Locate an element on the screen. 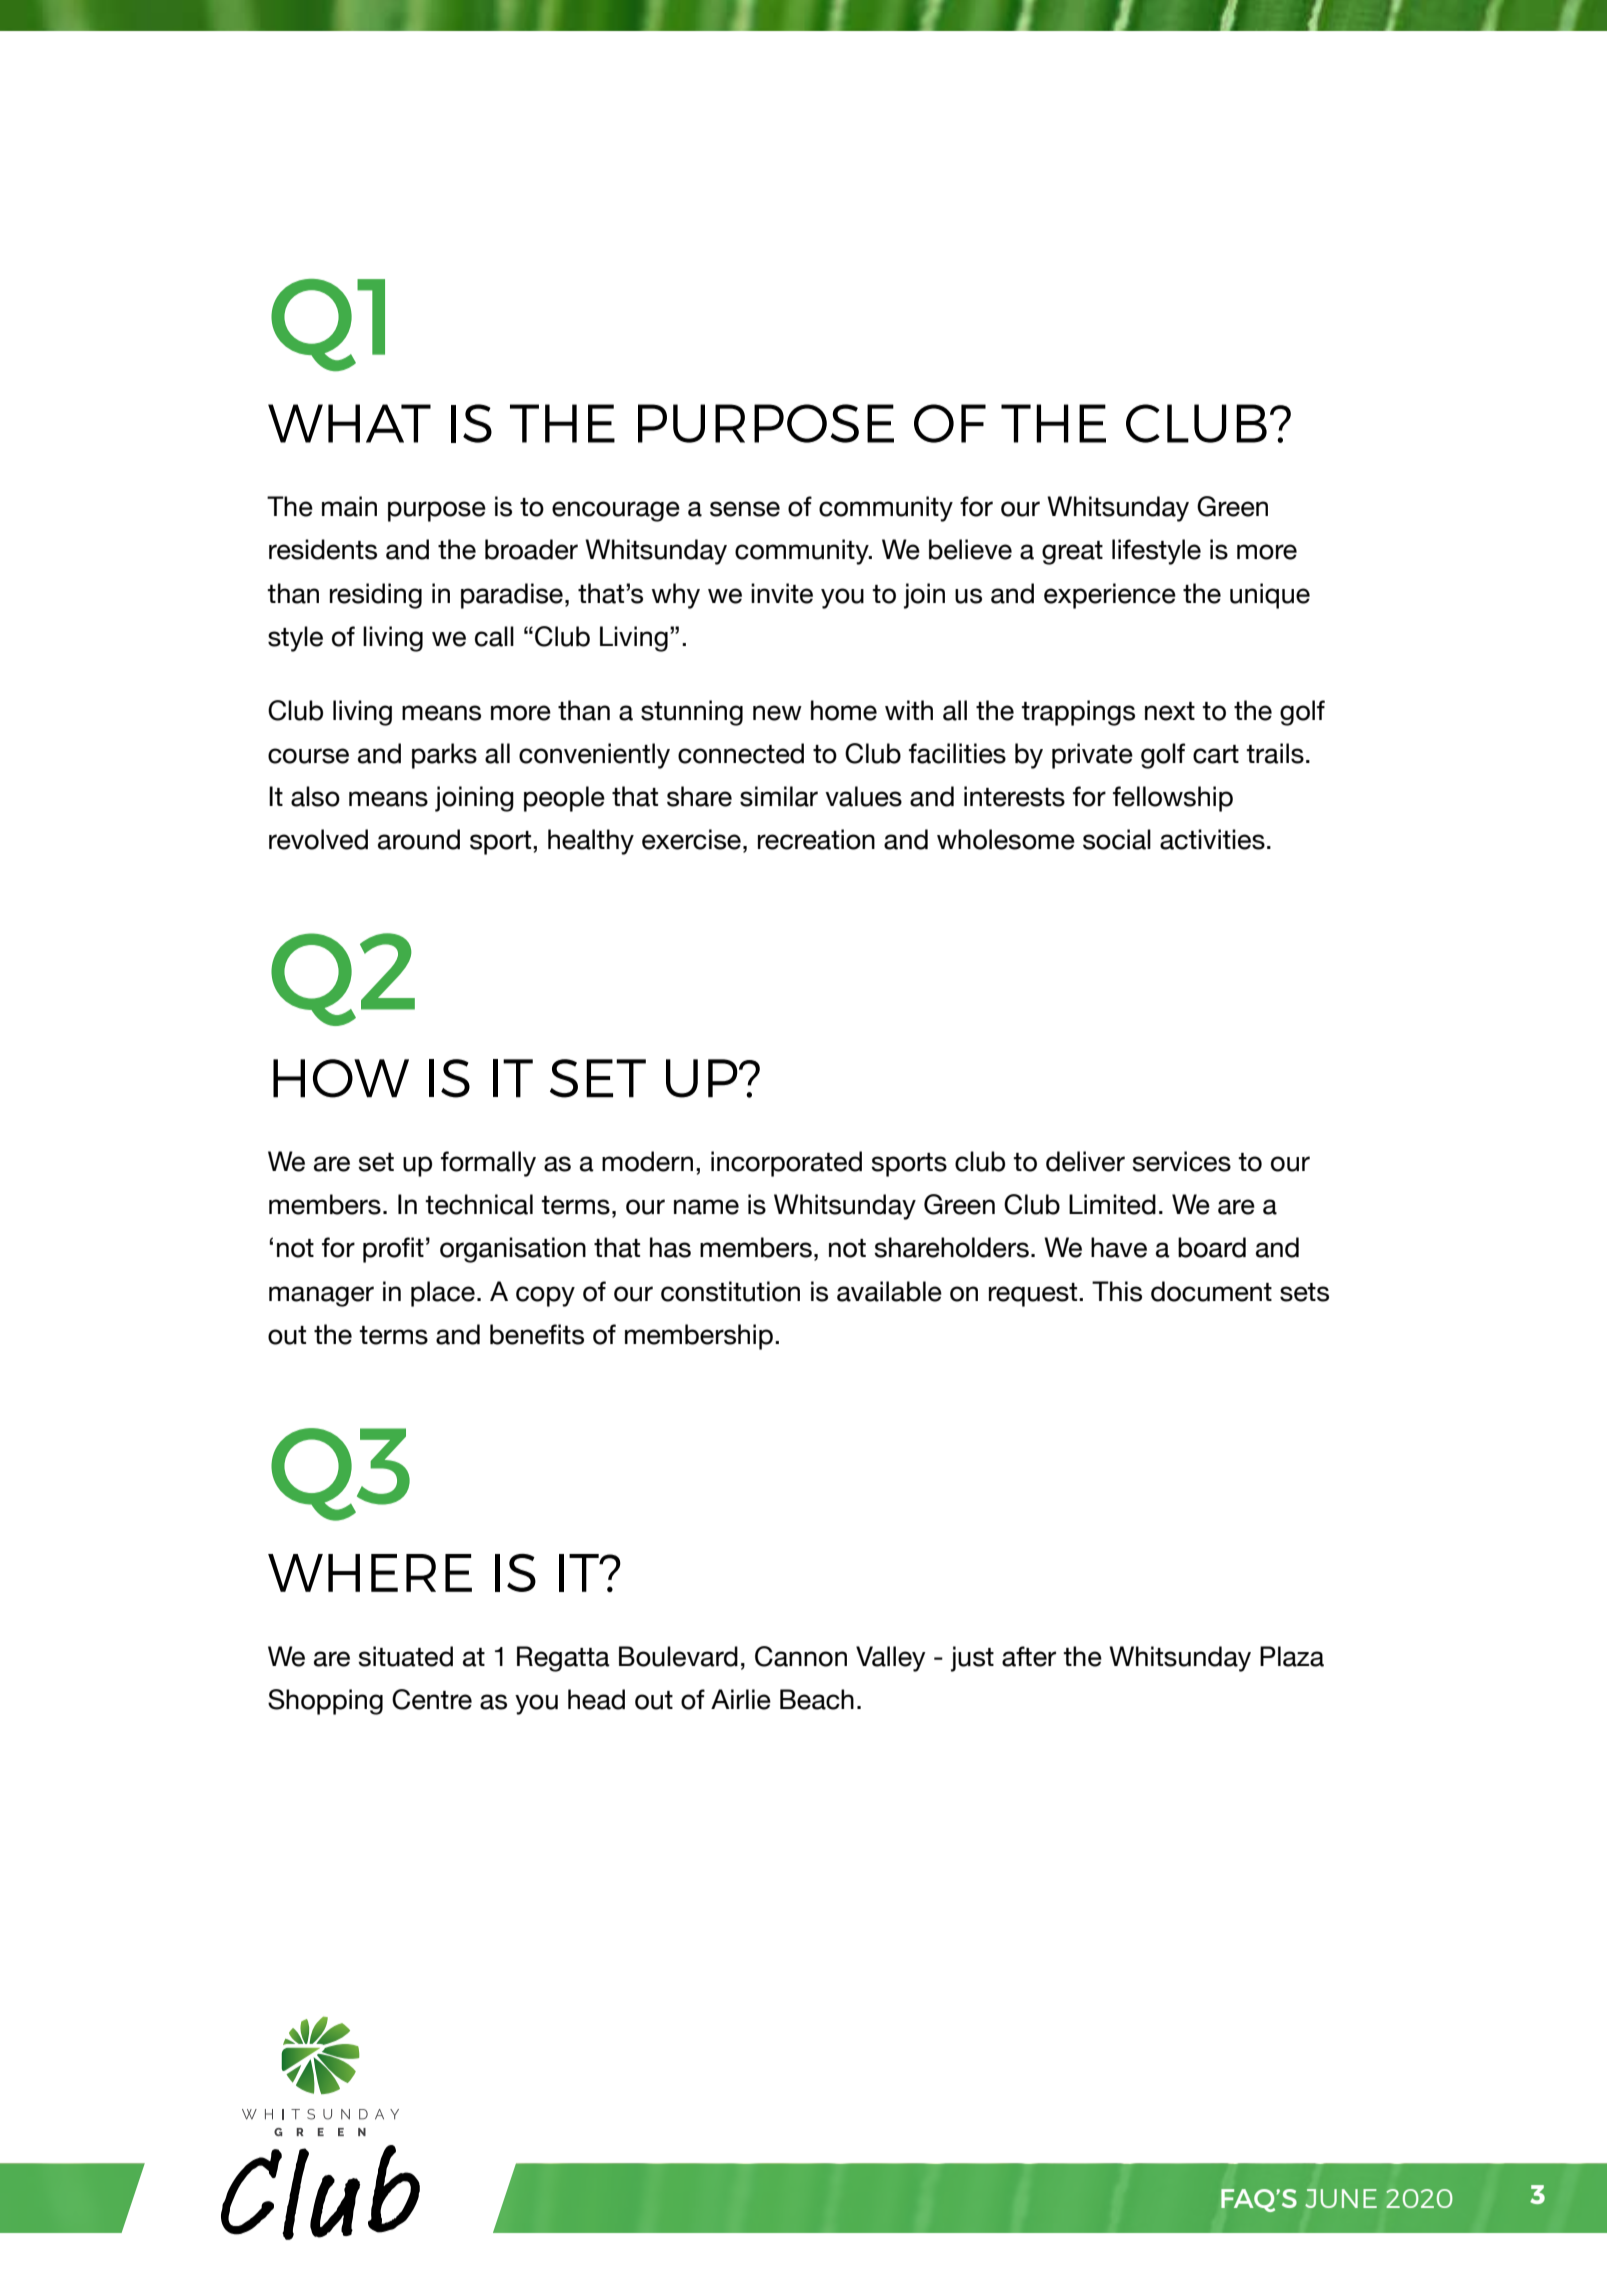  Beach is located at coordinates (817, 1699).
